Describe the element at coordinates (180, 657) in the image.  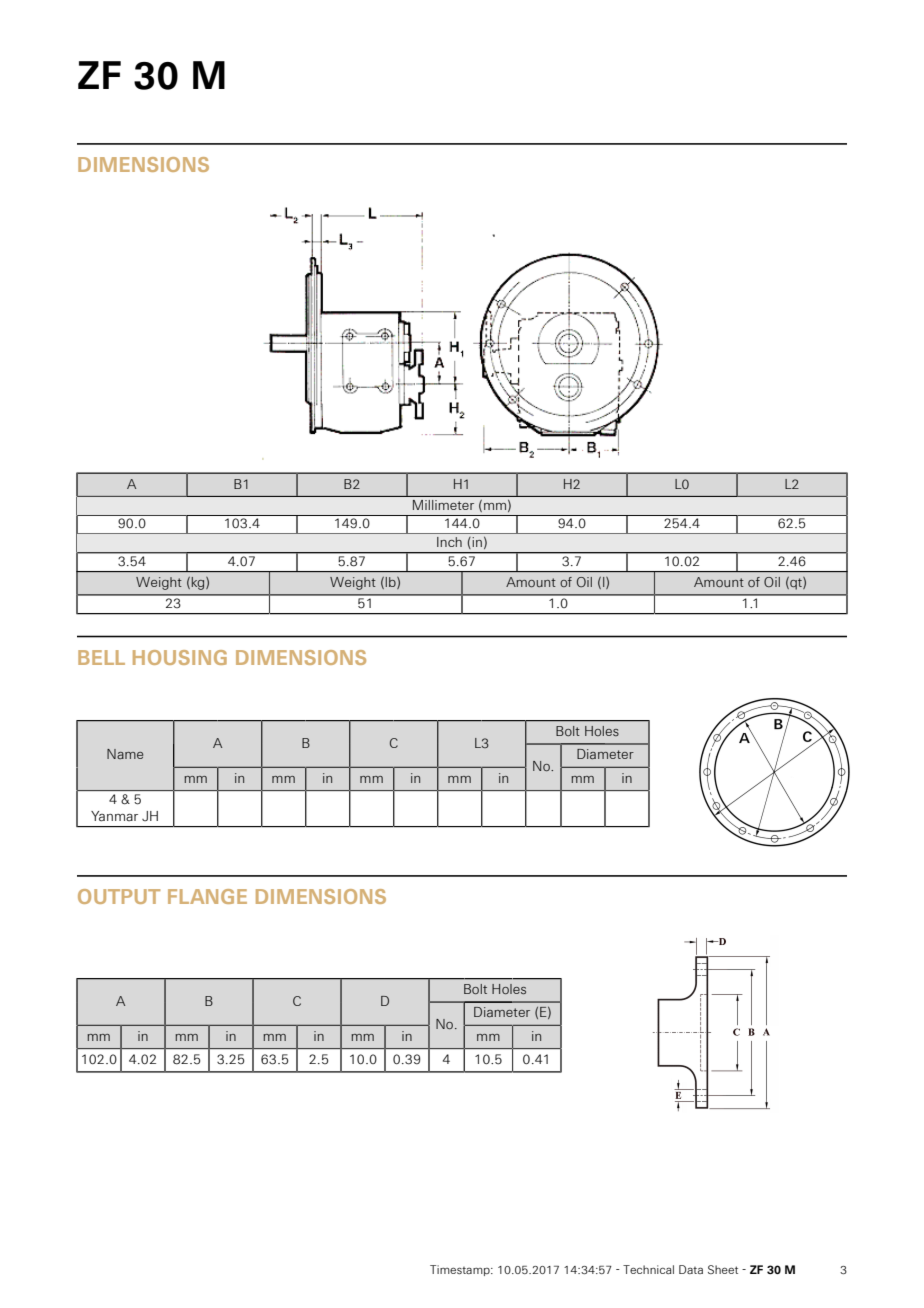
I see `HOUSING` at that location.
